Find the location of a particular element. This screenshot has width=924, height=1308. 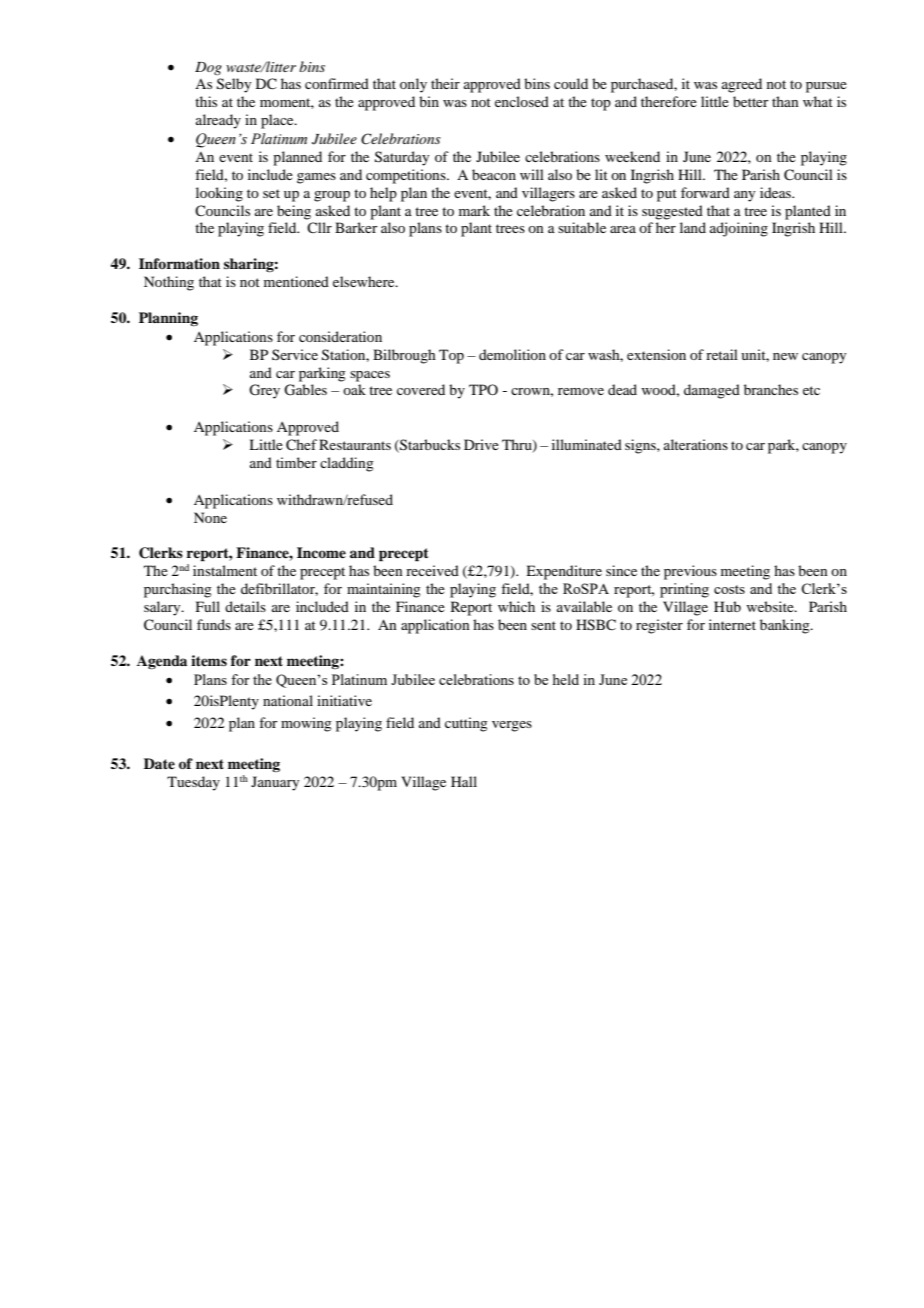

Grey is located at coordinates (264, 391).
